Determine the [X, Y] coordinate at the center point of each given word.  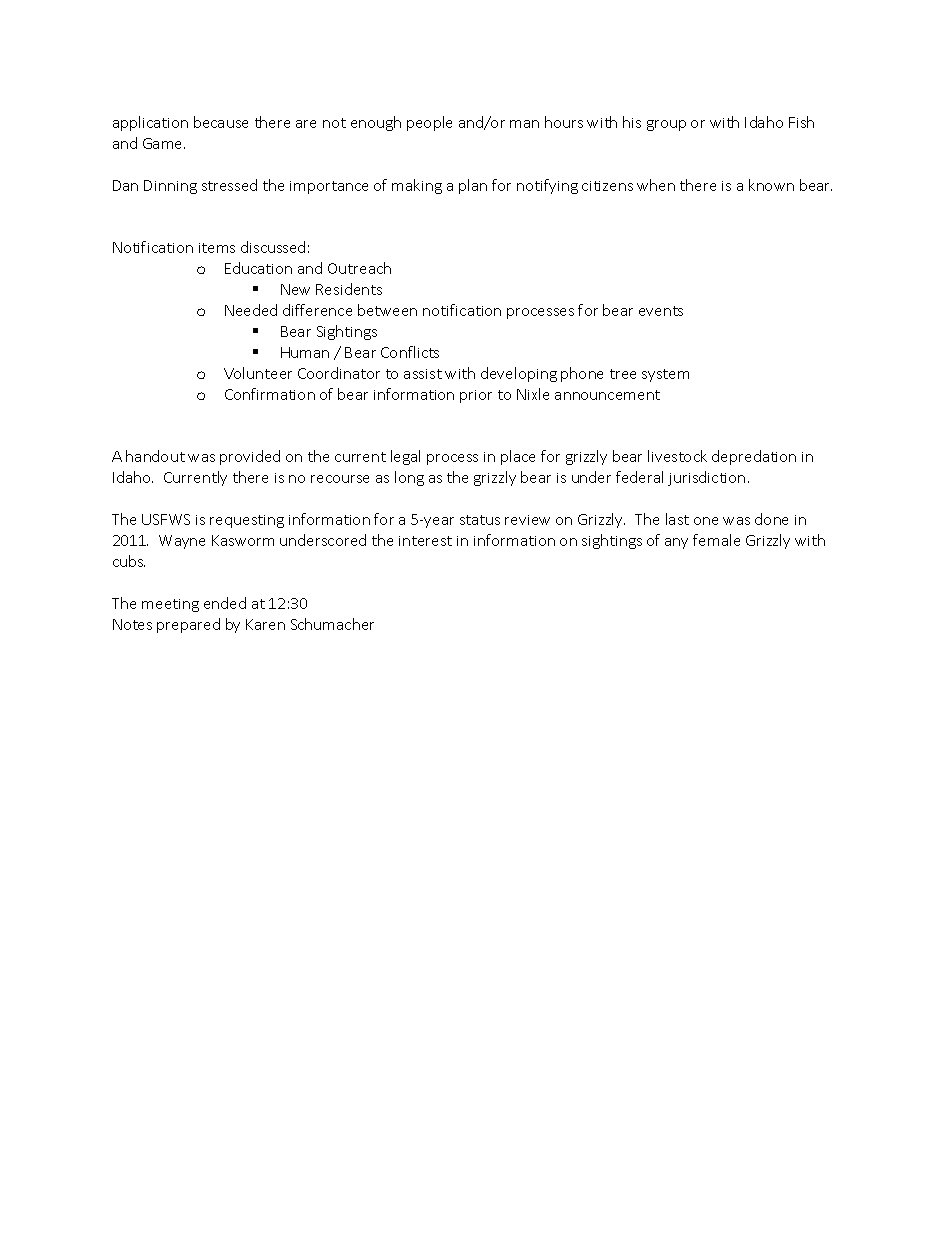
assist [423, 374]
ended [225, 603]
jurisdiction [706, 478]
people [429, 123]
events [661, 311]
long [409, 478]
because [221, 122]
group [666, 125]
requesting [247, 521]
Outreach [359, 268]
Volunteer [258, 373]
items [217, 248]
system [665, 375]
